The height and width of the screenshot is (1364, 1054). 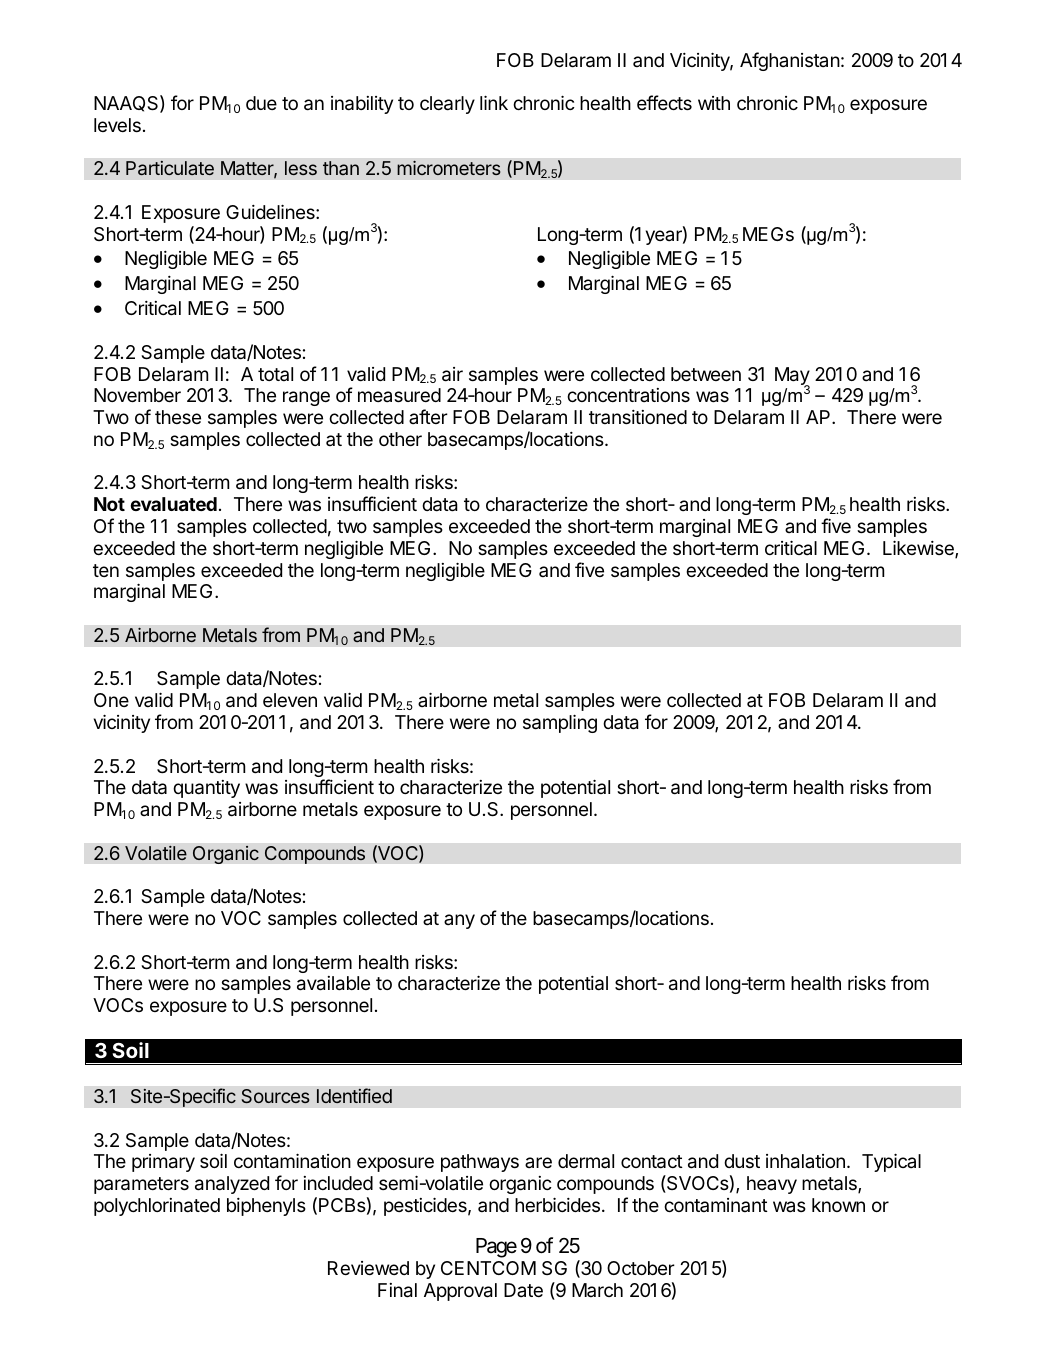 What do you see at coordinates (290, 700) in the screenshot?
I see `eleven` at bounding box center [290, 700].
